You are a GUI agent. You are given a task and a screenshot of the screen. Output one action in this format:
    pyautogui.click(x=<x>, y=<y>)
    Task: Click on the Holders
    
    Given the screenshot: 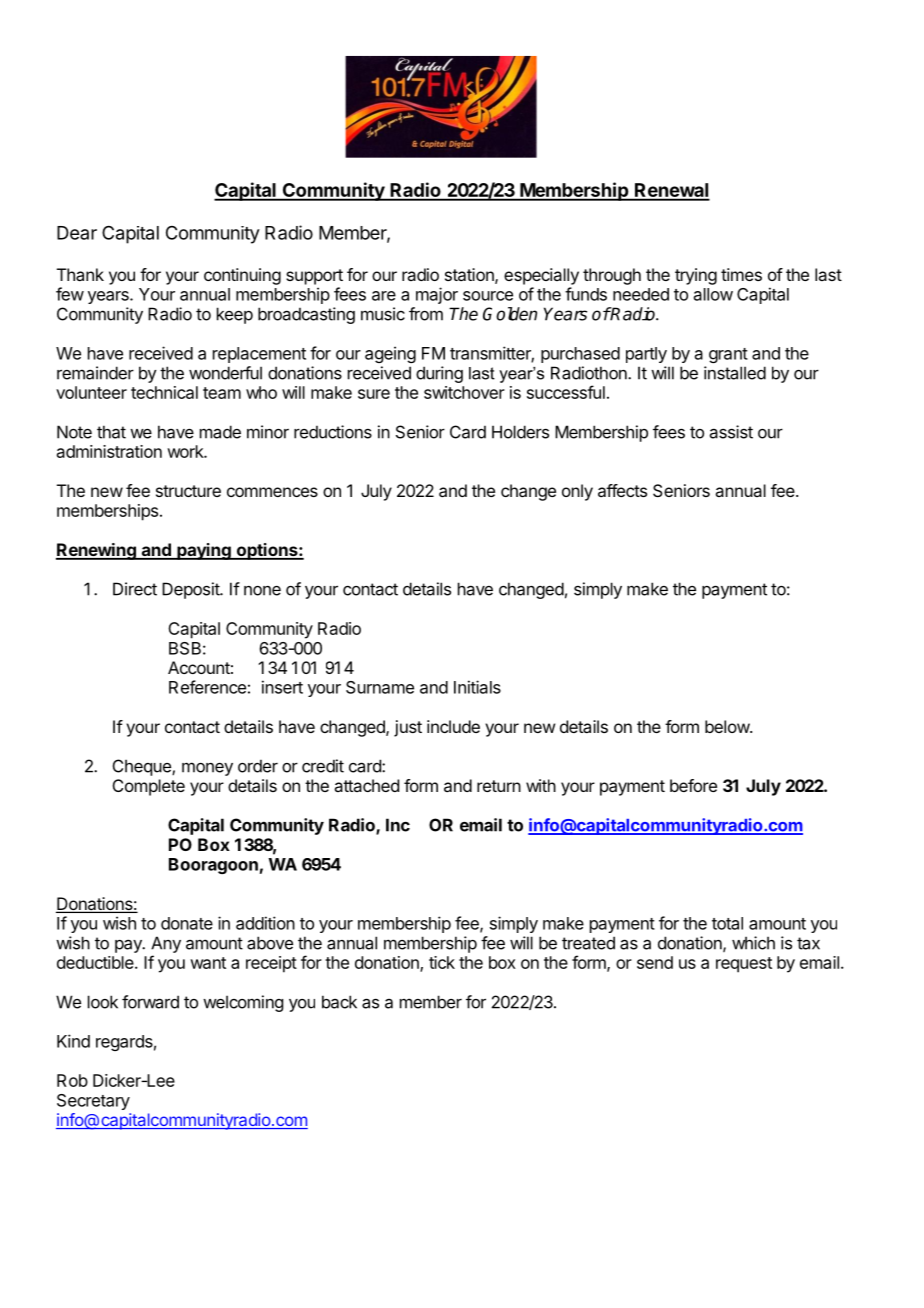 What is the action you would take?
    pyautogui.click(x=520, y=432)
